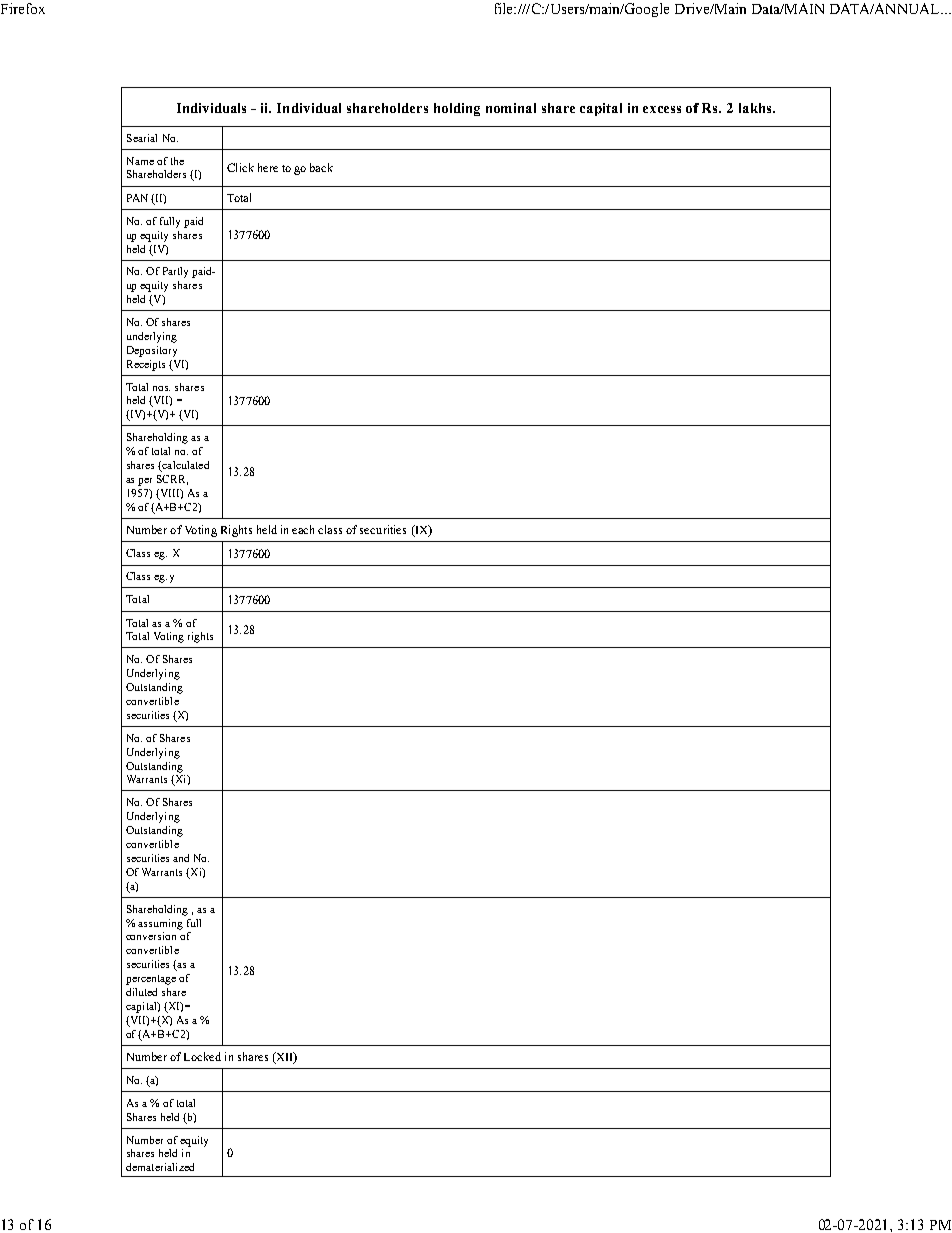 This screenshot has height=1233, width=952. Describe the element at coordinates (662, 109) in the screenshot. I see `excess` at that location.
